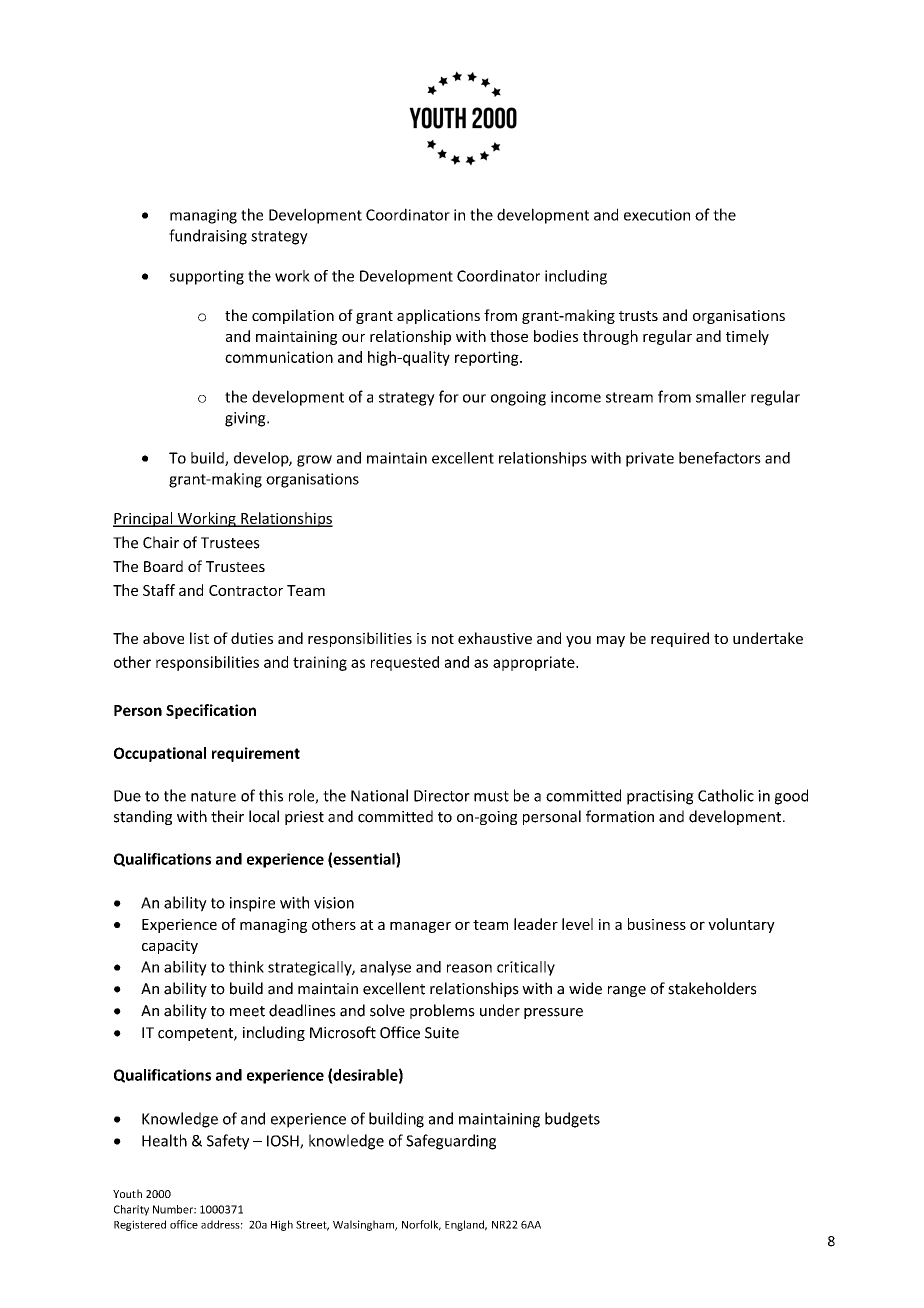 This screenshot has height=1308, width=924. I want to click on required, so click(680, 639).
